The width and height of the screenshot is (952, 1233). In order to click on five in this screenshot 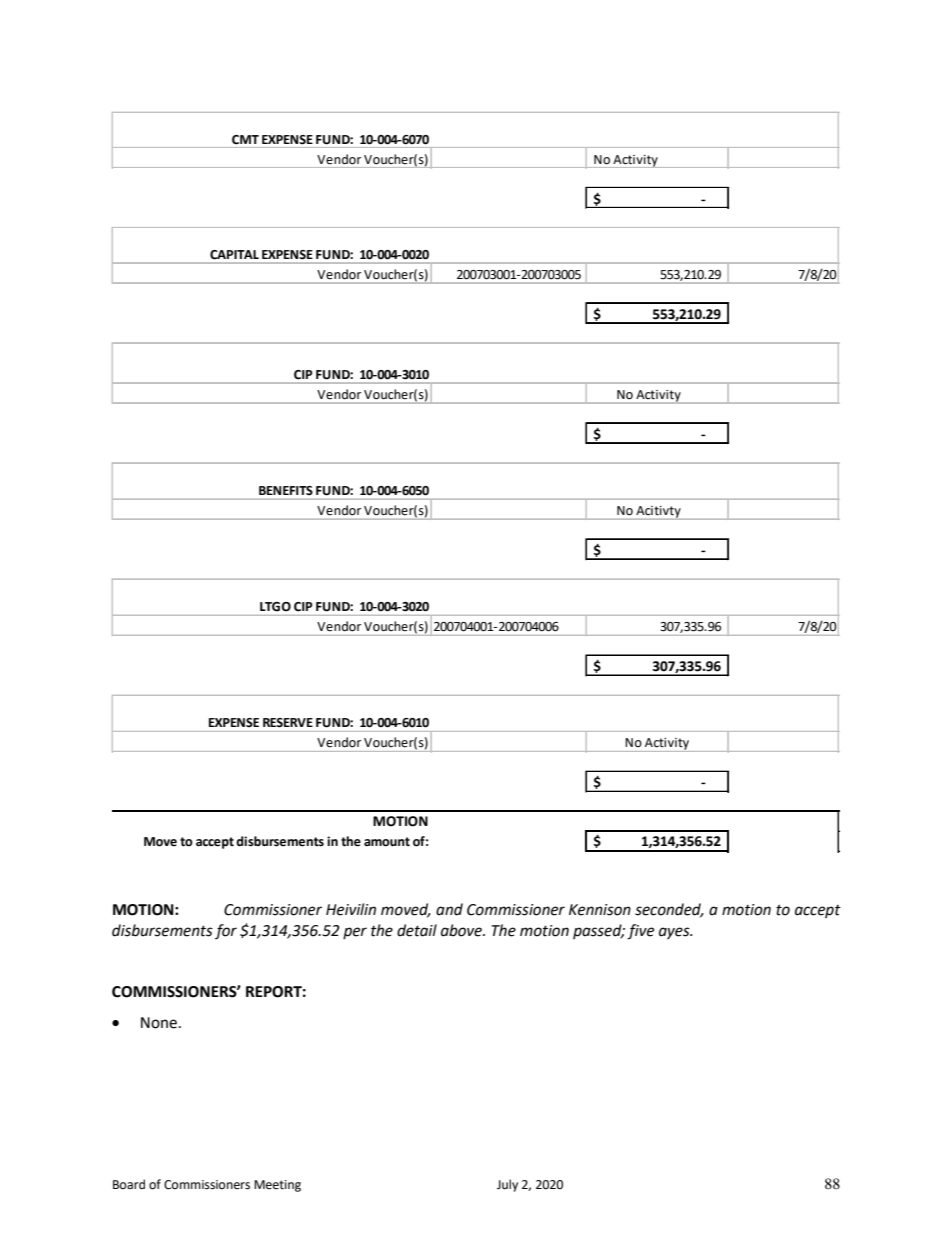, I will do `click(640, 932)`.
